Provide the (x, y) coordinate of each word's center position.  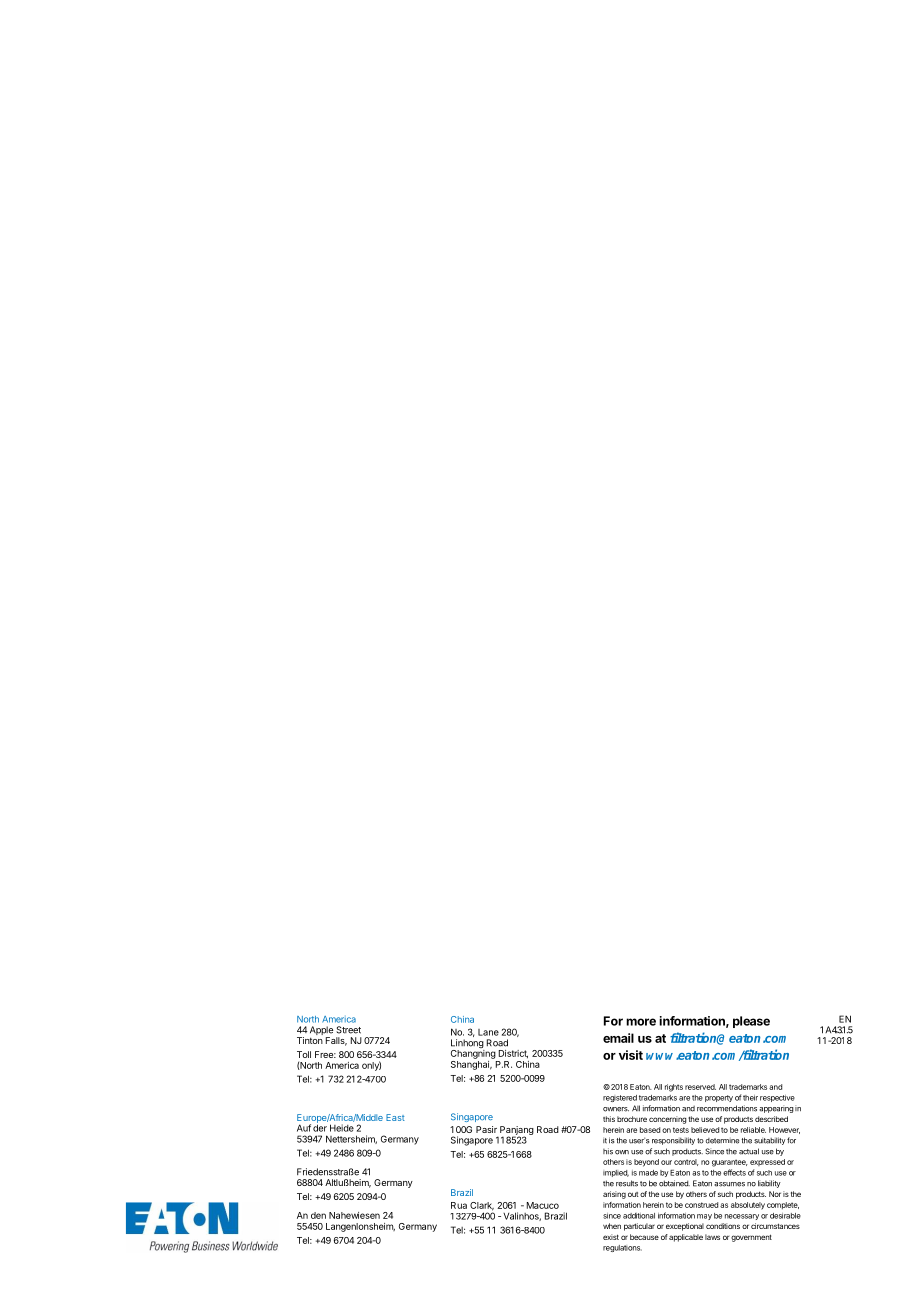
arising (614, 1195)
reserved (700, 1087)
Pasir (486, 1129)
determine (722, 1141)
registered (620, 1098)
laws (712, 1237)
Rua (459, 1205)
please (751, 1022)
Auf (304, 1128)
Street (348, 1030)
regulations (622, 1248)
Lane (488, 1032)
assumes (729, 1184)
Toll (304, 1054)
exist (611, 1237)
